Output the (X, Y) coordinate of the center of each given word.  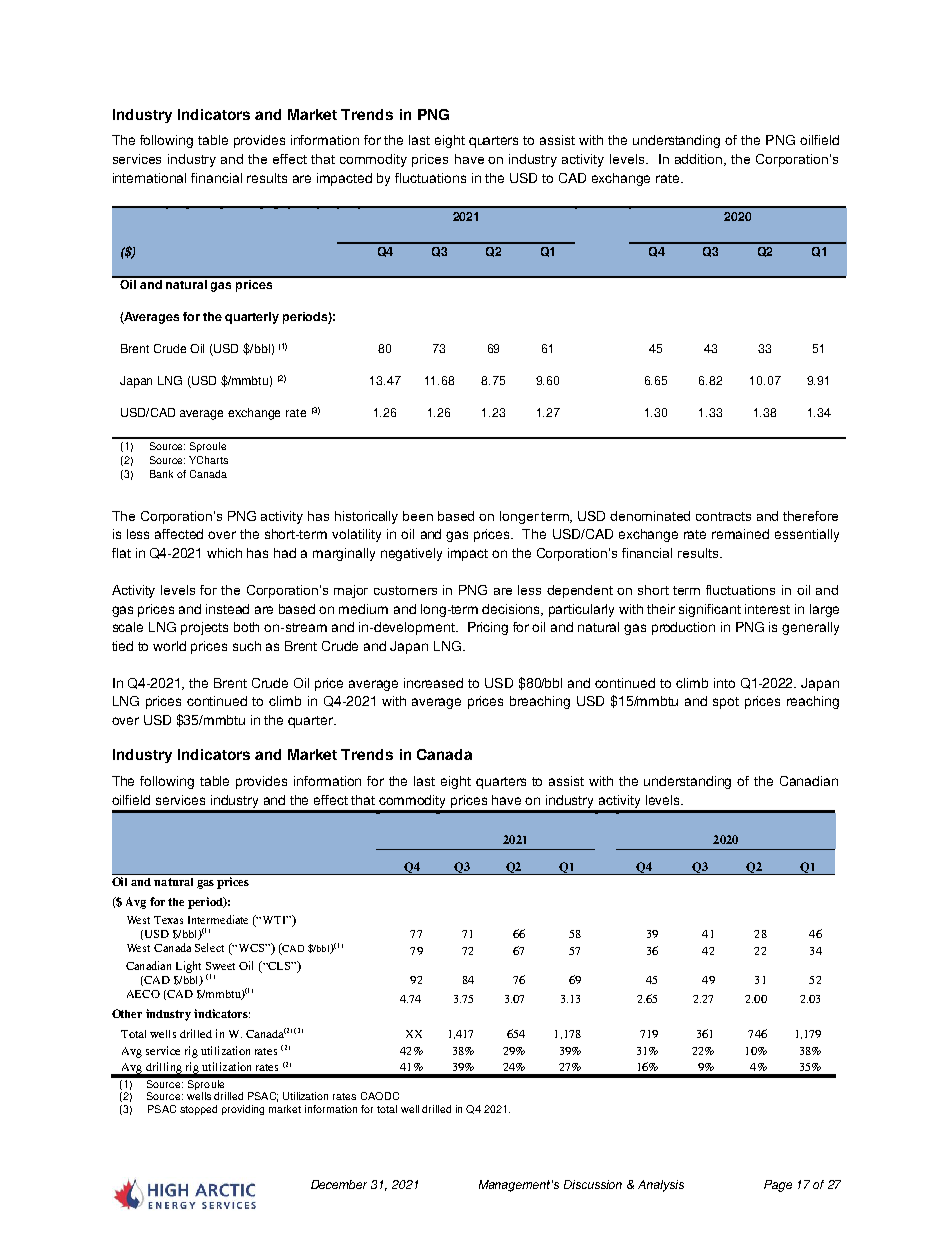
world (169, 646)
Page (778, 1186)
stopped (198, 1110)
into (724, 683)
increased (433, 683)
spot (726, 703)
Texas (168, 920)
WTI (275, 920)
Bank (161, 474)
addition (700, 160)
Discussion (593, 1184)
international (149, 178)
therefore (810, 516)
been (418, 516)
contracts (723, 516)
